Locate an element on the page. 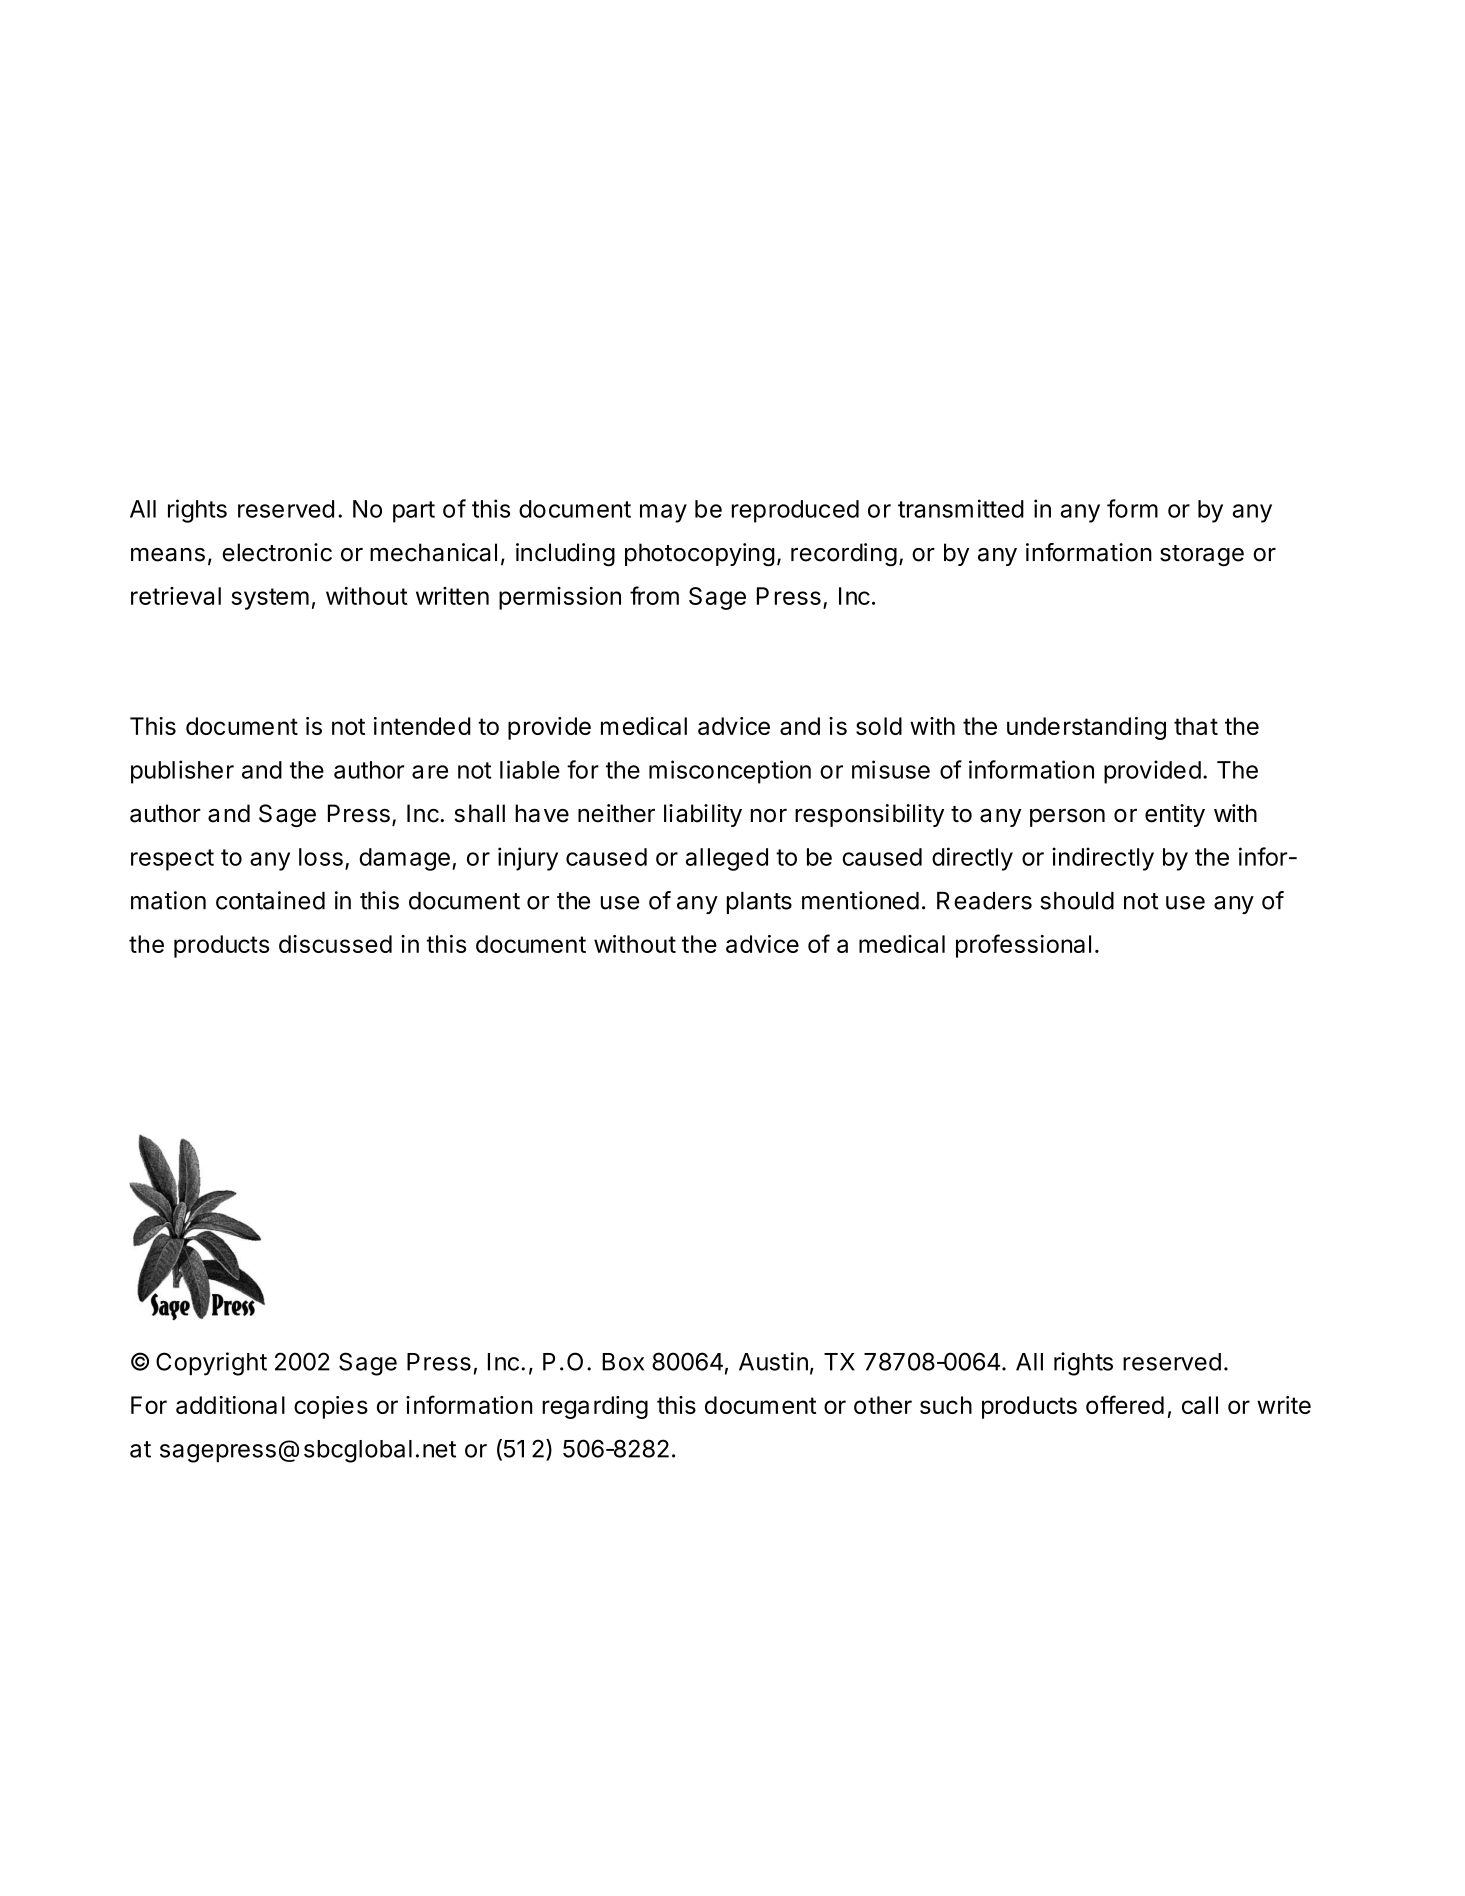  Austin is located at coordinates (773, 1361).
